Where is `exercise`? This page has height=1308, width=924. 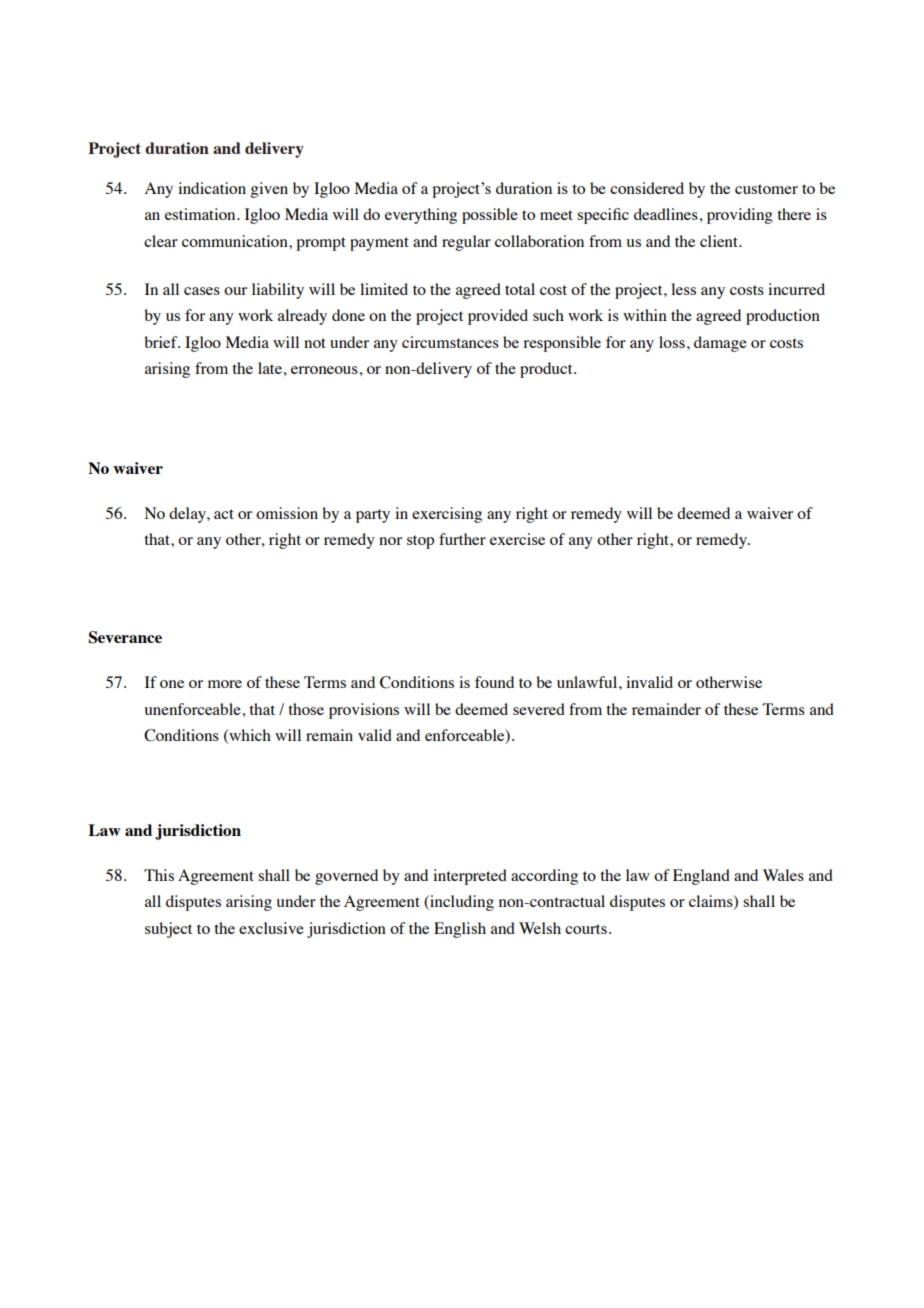
exercise is located at coordinates (517, 539).
